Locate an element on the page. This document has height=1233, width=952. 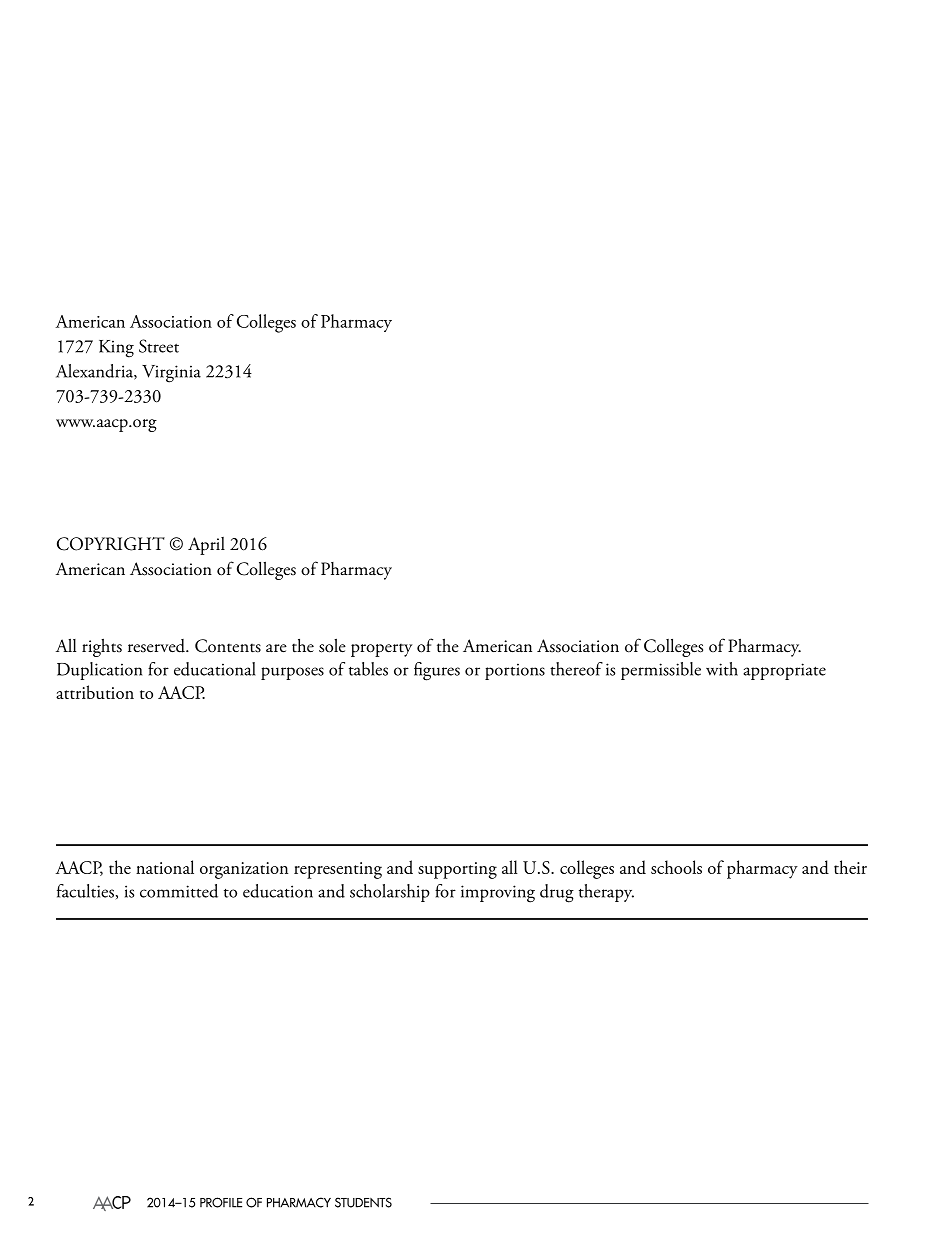
Street is located at coordinates (159, 346).
